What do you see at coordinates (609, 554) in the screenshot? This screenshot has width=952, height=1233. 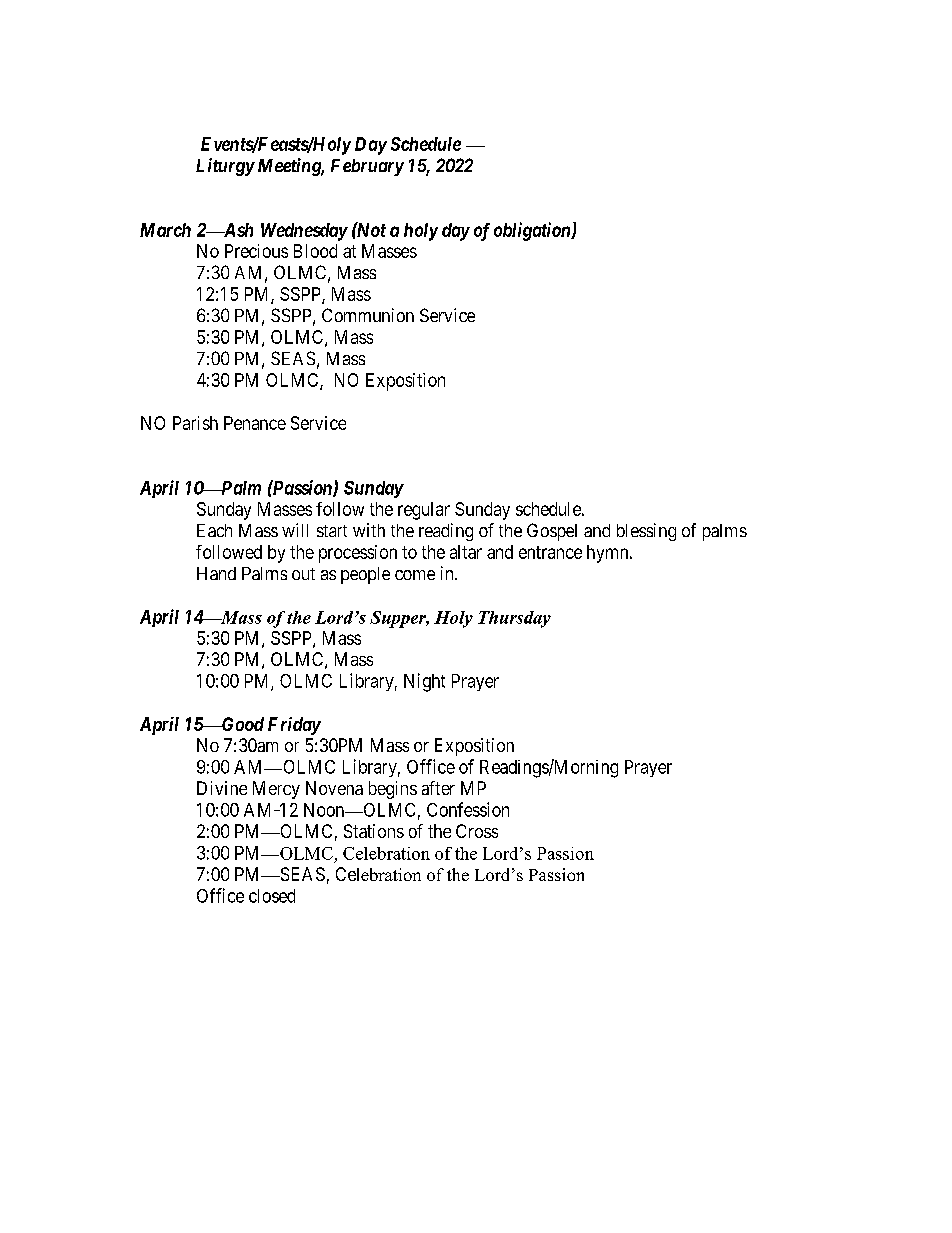 I see `hymn` at bounding box center [609, 554].
